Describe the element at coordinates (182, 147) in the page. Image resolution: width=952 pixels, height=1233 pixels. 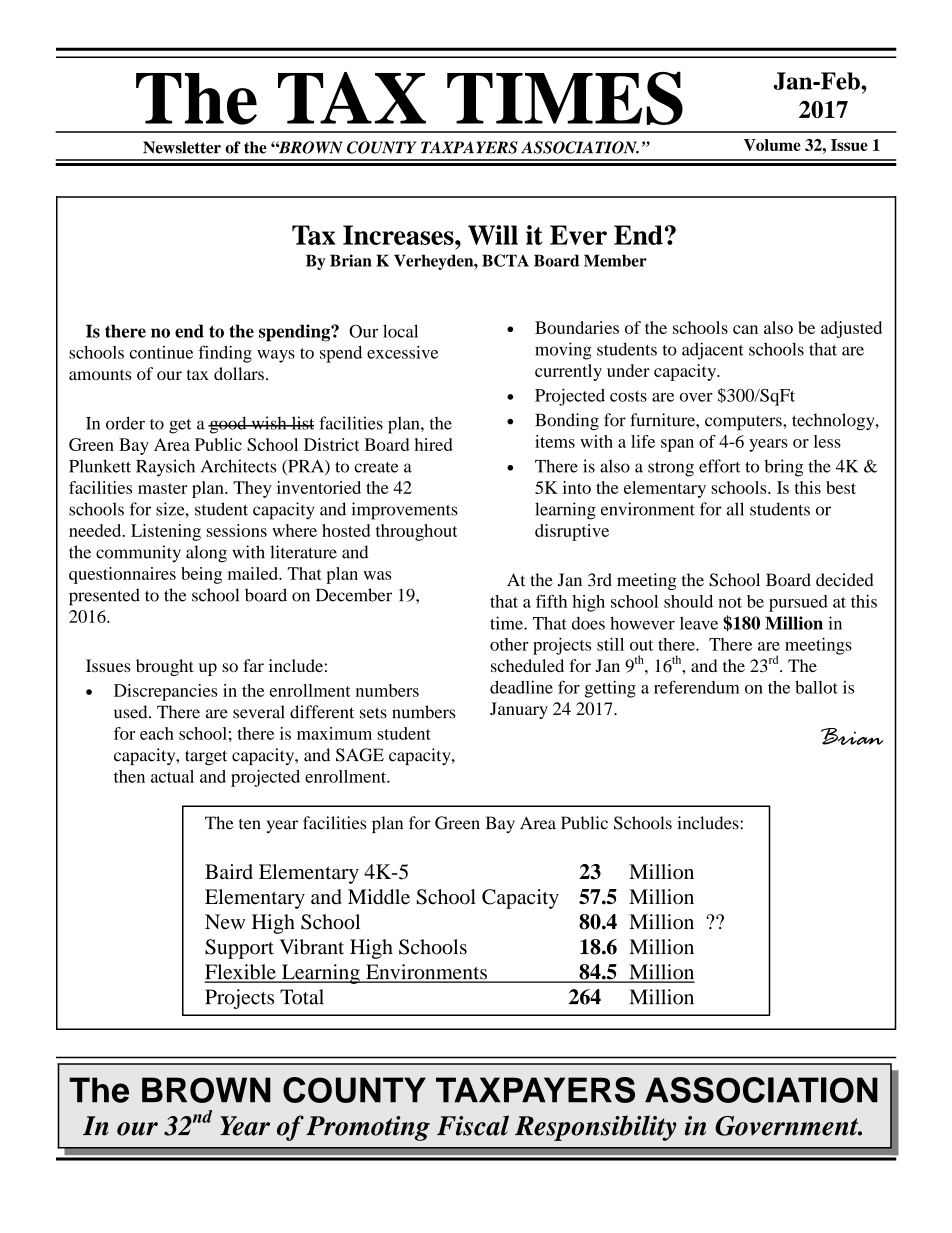
I see `Newsletter` at that location.
